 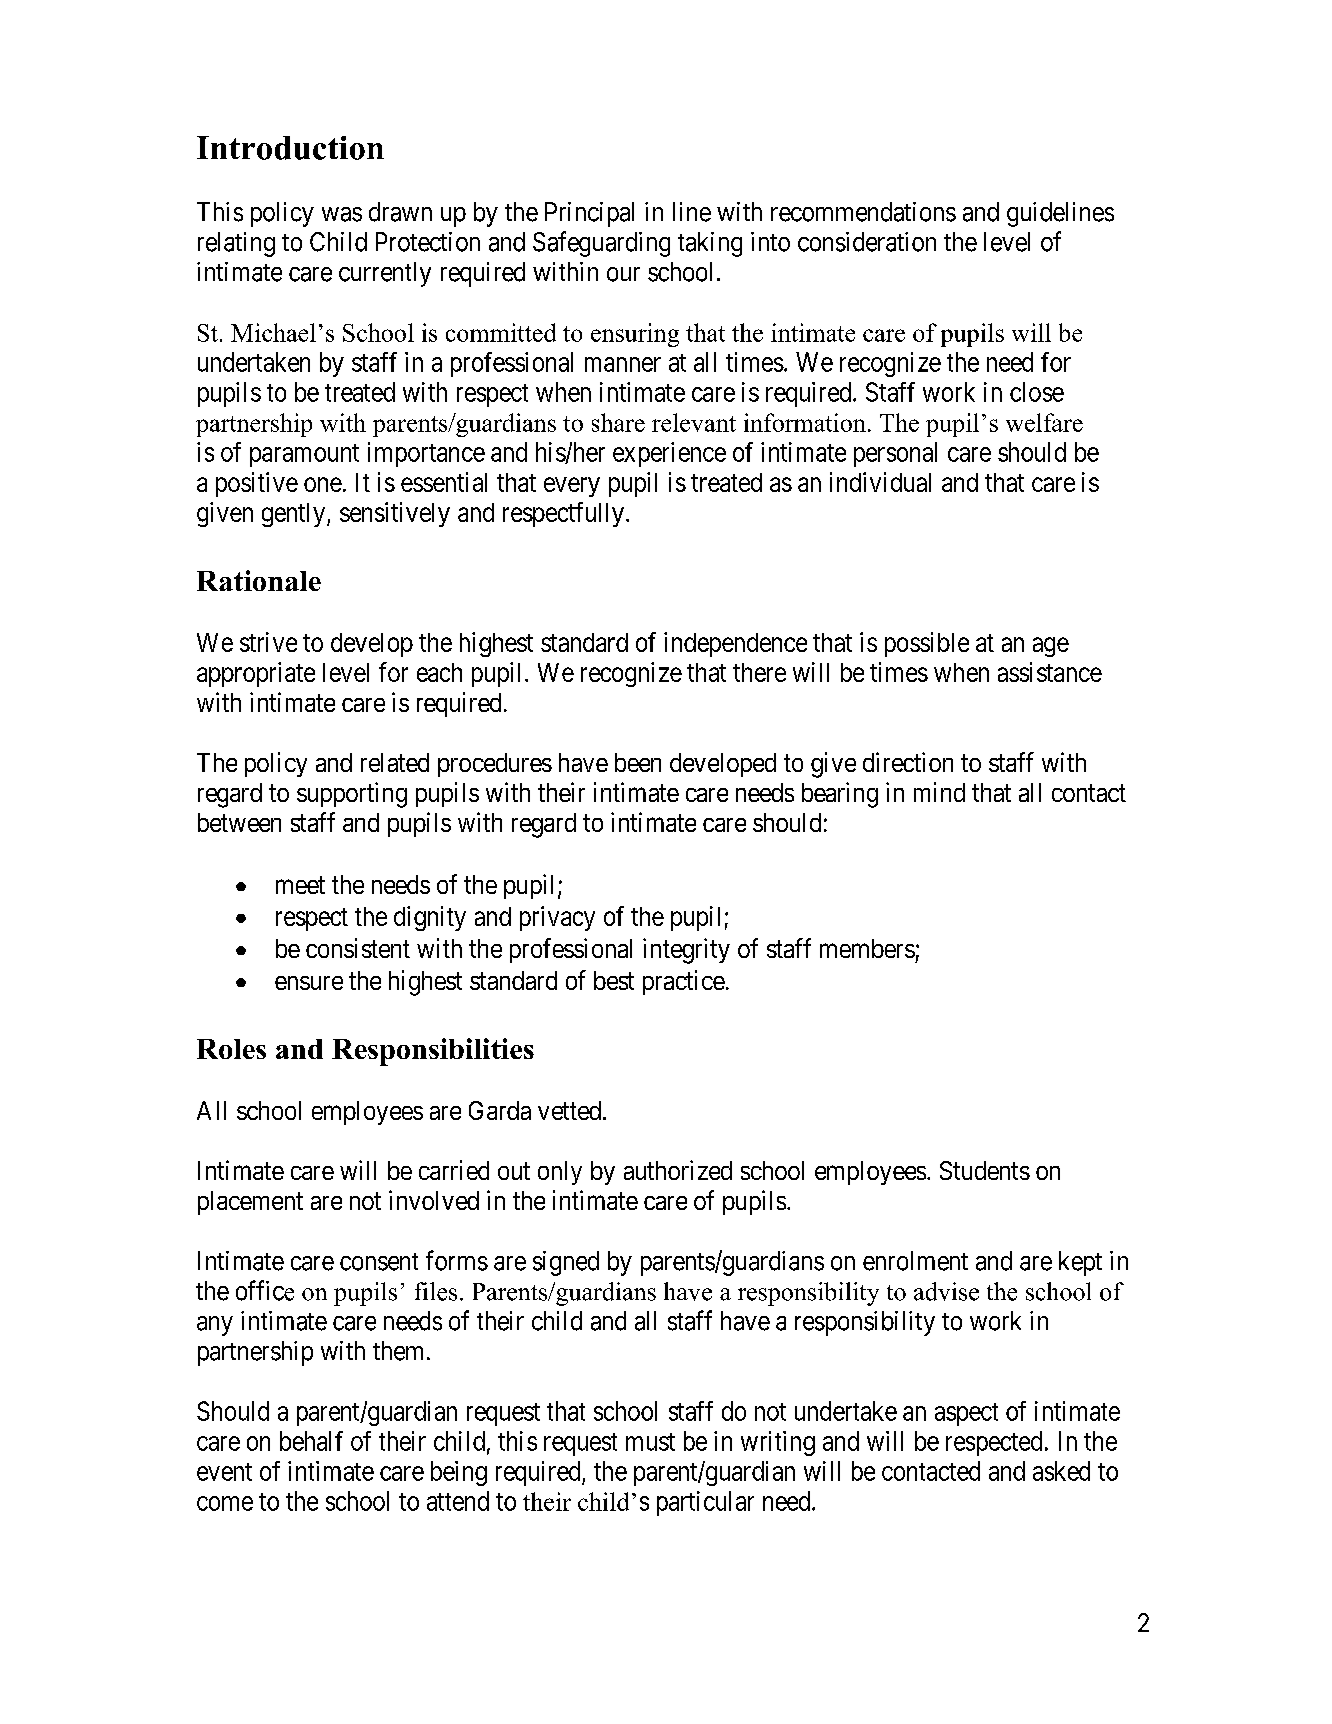 I want to click on practice, so click(x=684, y=982).
